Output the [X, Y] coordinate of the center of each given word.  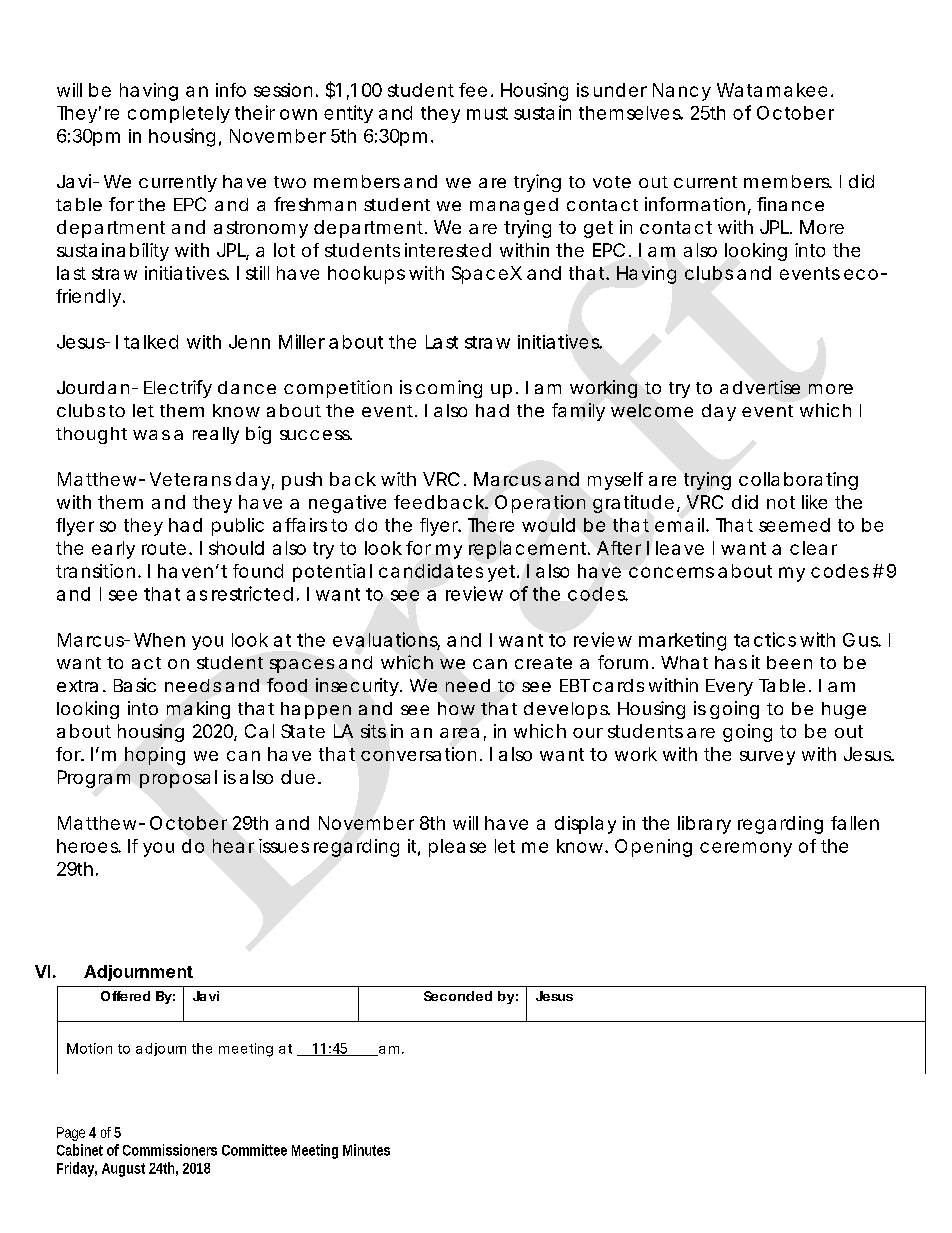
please [457, 848]
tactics [765, 639]
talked [151, 342]
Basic [135, 685]
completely [179, 114]
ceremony [746, 849]
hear [233, 846]
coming [449, 389]
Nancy [682, 92]
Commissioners [170, 1150]
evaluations [386, 640]
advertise [760, 387]
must [487, 113]
